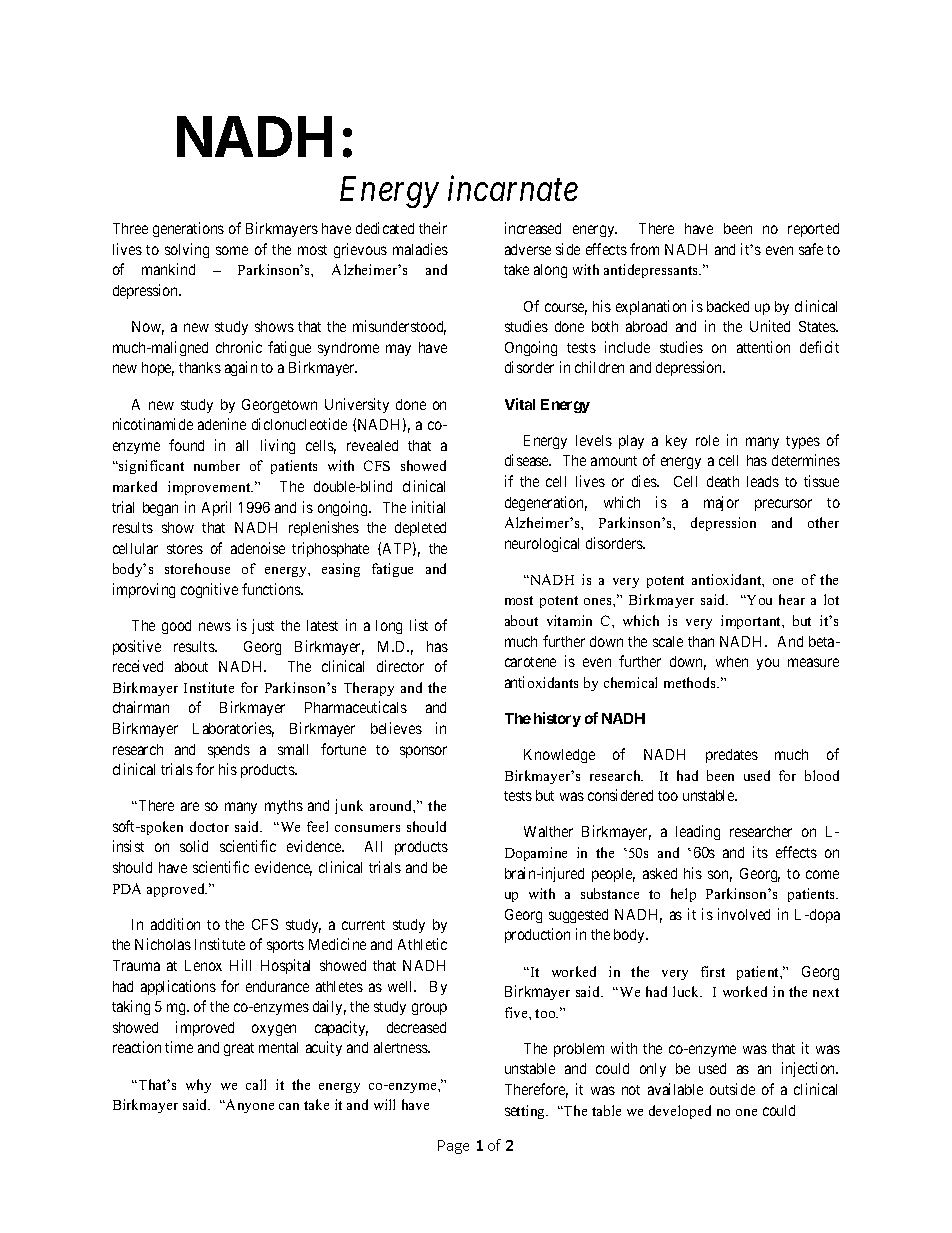  I want to click on Anyone, so click(249, 1106).
